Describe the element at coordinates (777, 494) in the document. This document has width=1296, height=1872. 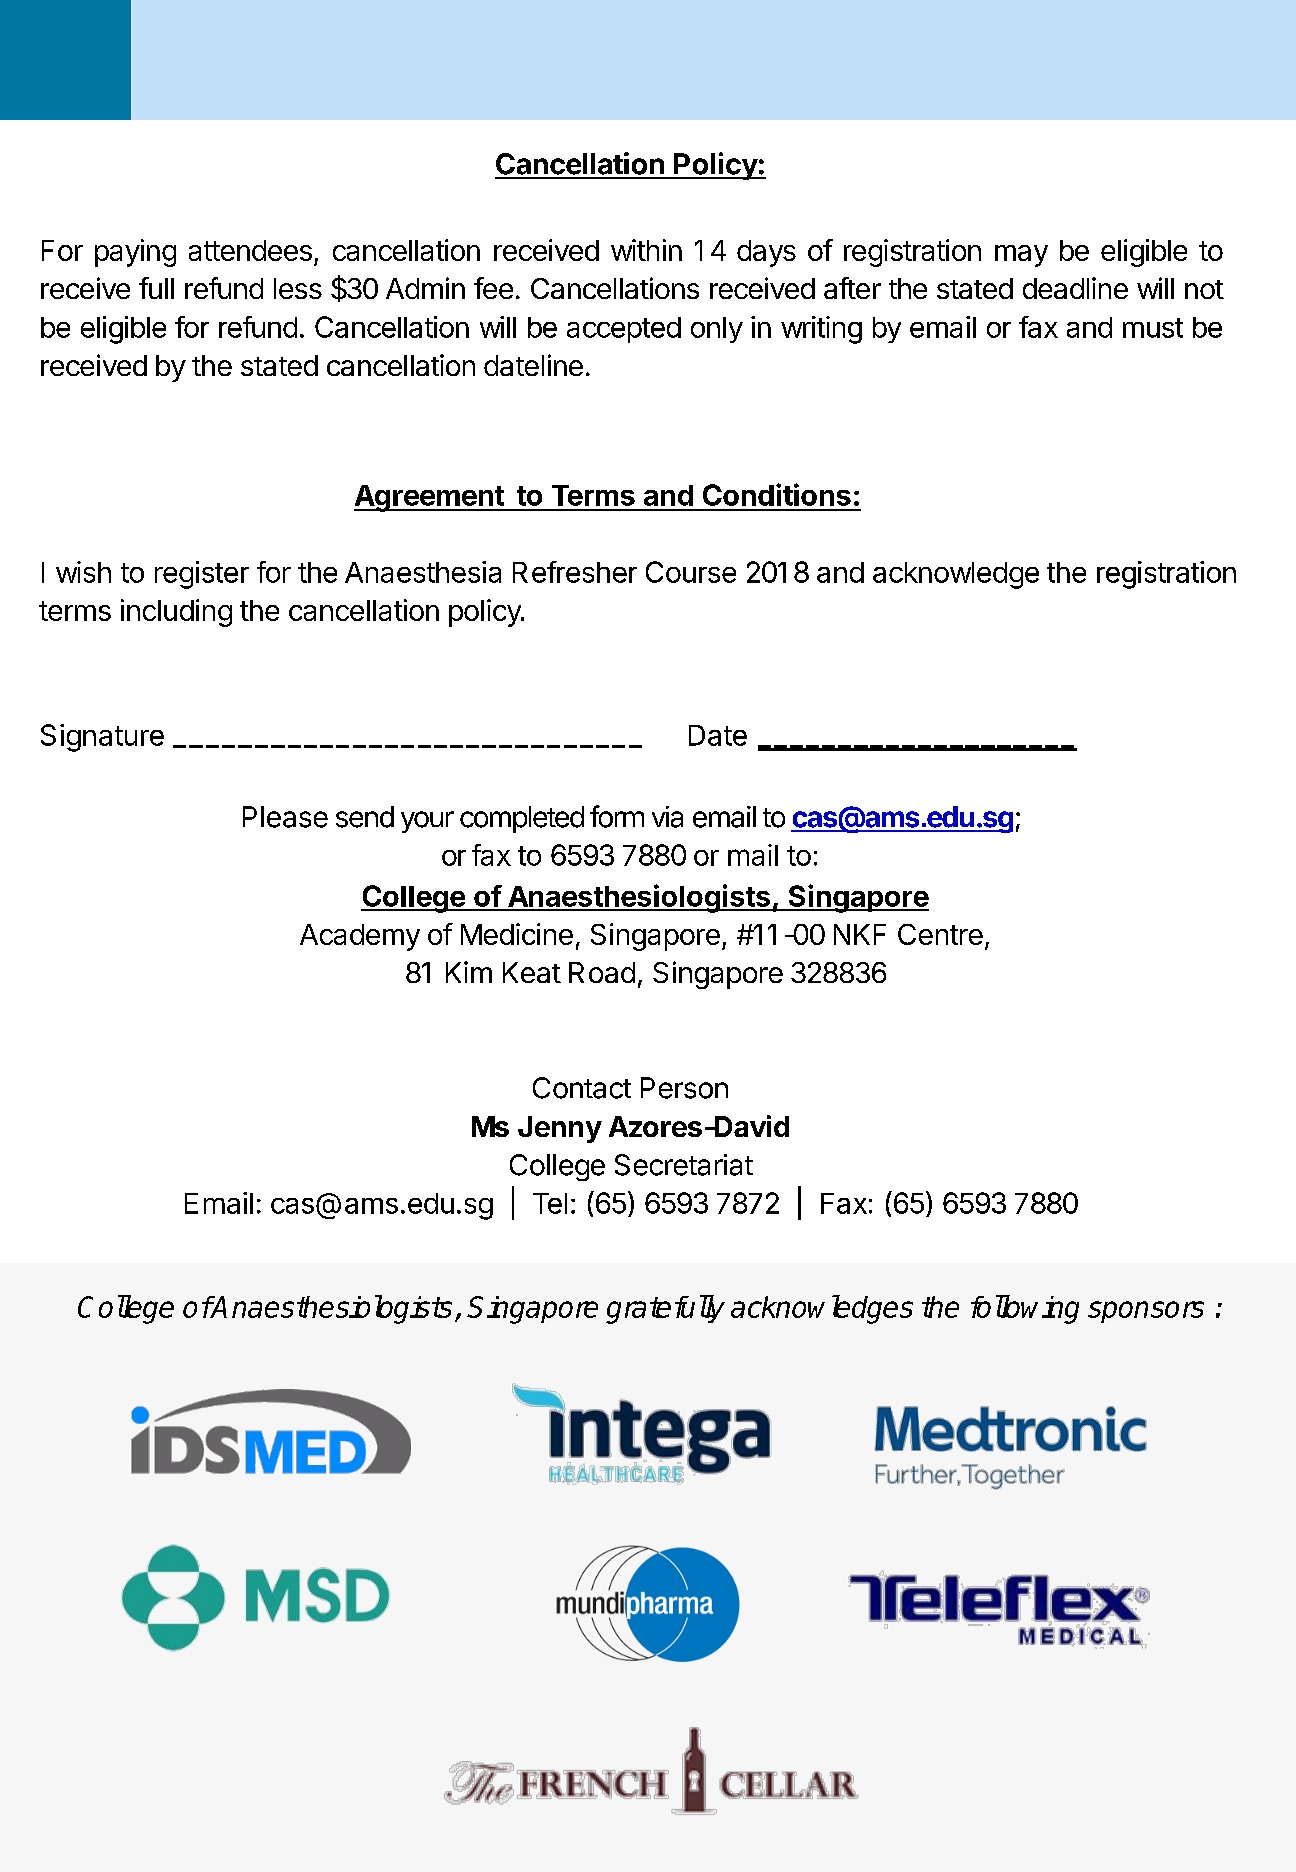
I see `Conditions` at that location.
